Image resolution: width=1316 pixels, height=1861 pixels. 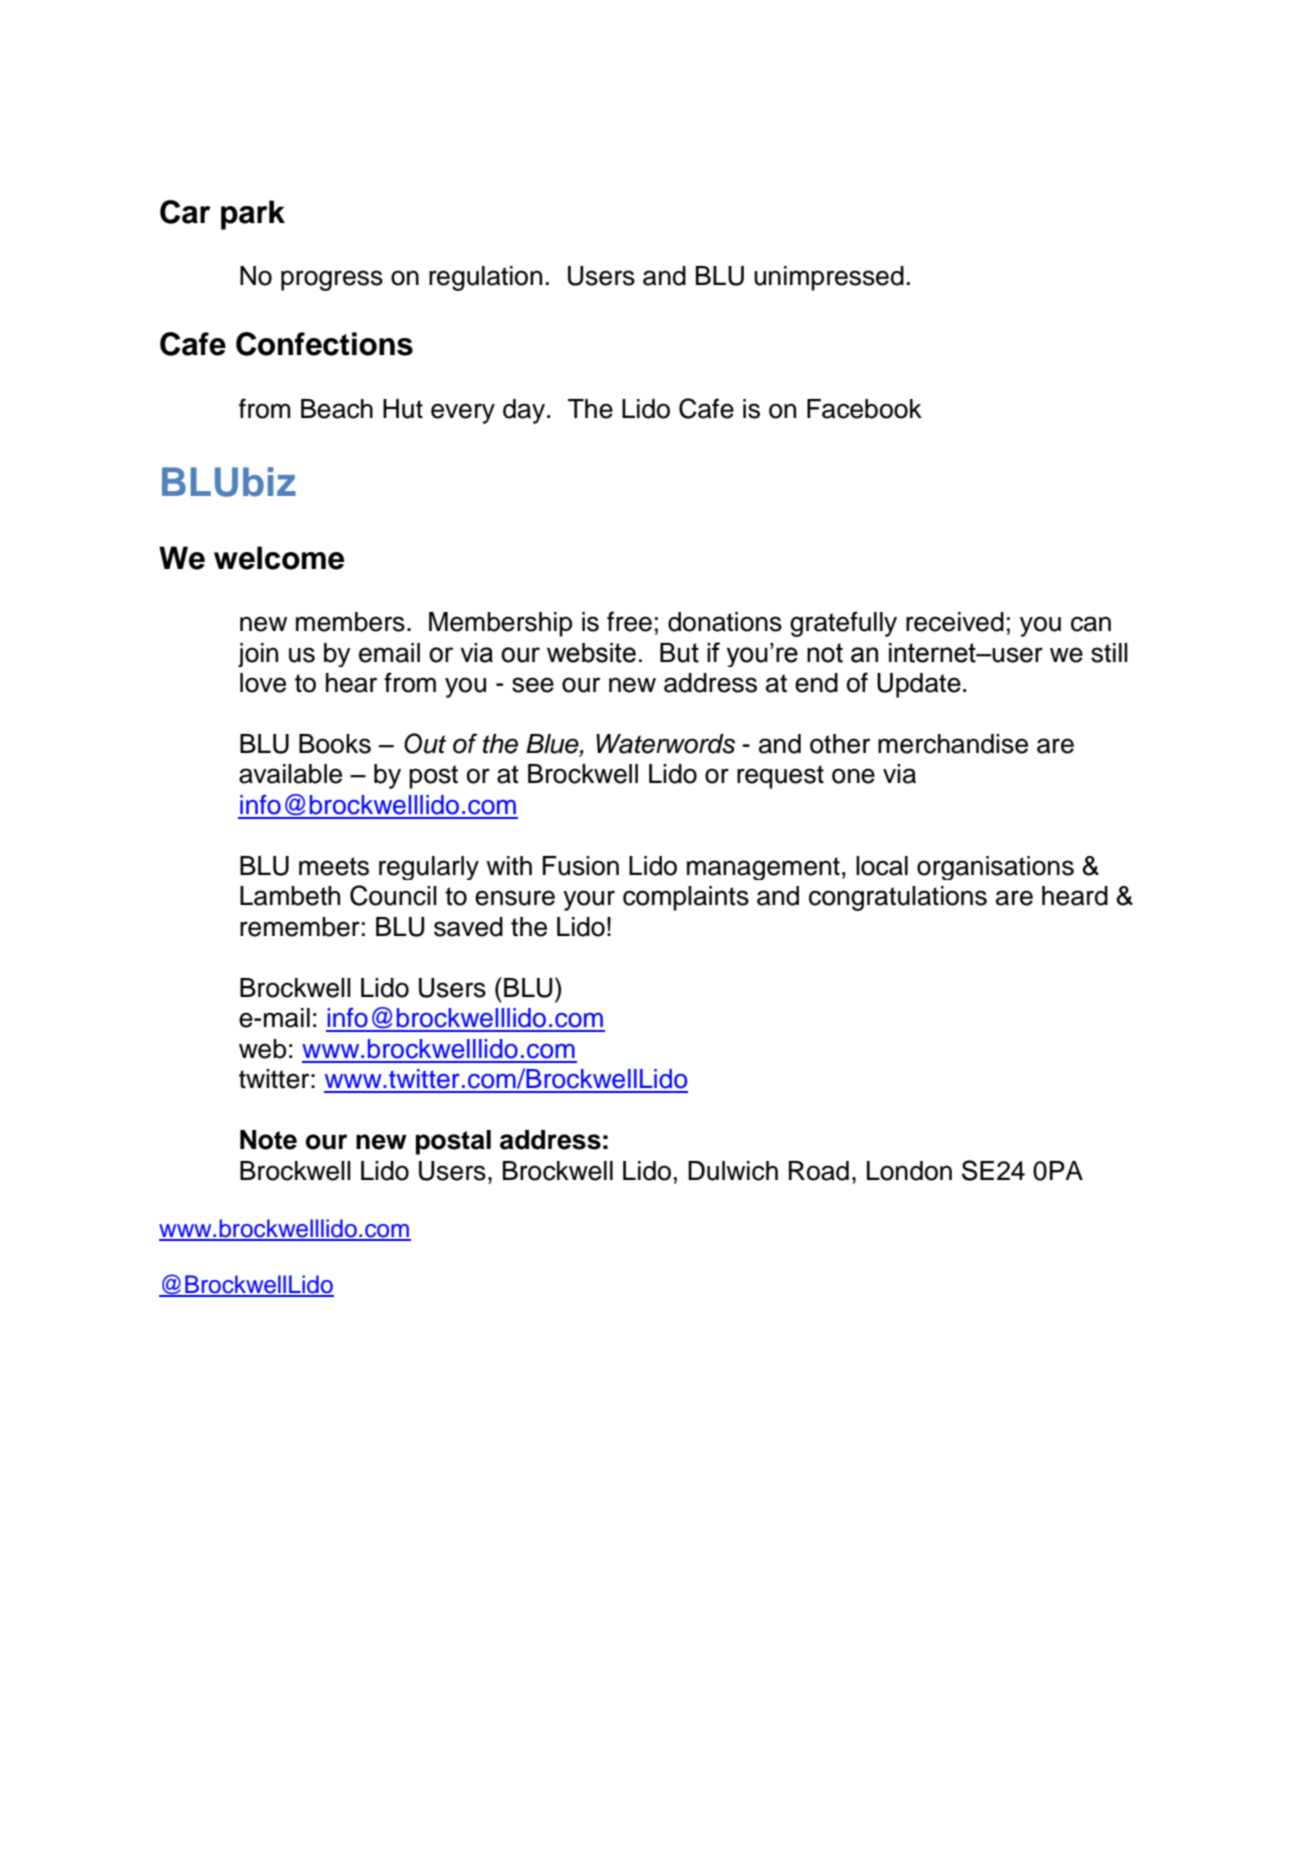 I want to click on Note, so click(x=268, y=1140).
